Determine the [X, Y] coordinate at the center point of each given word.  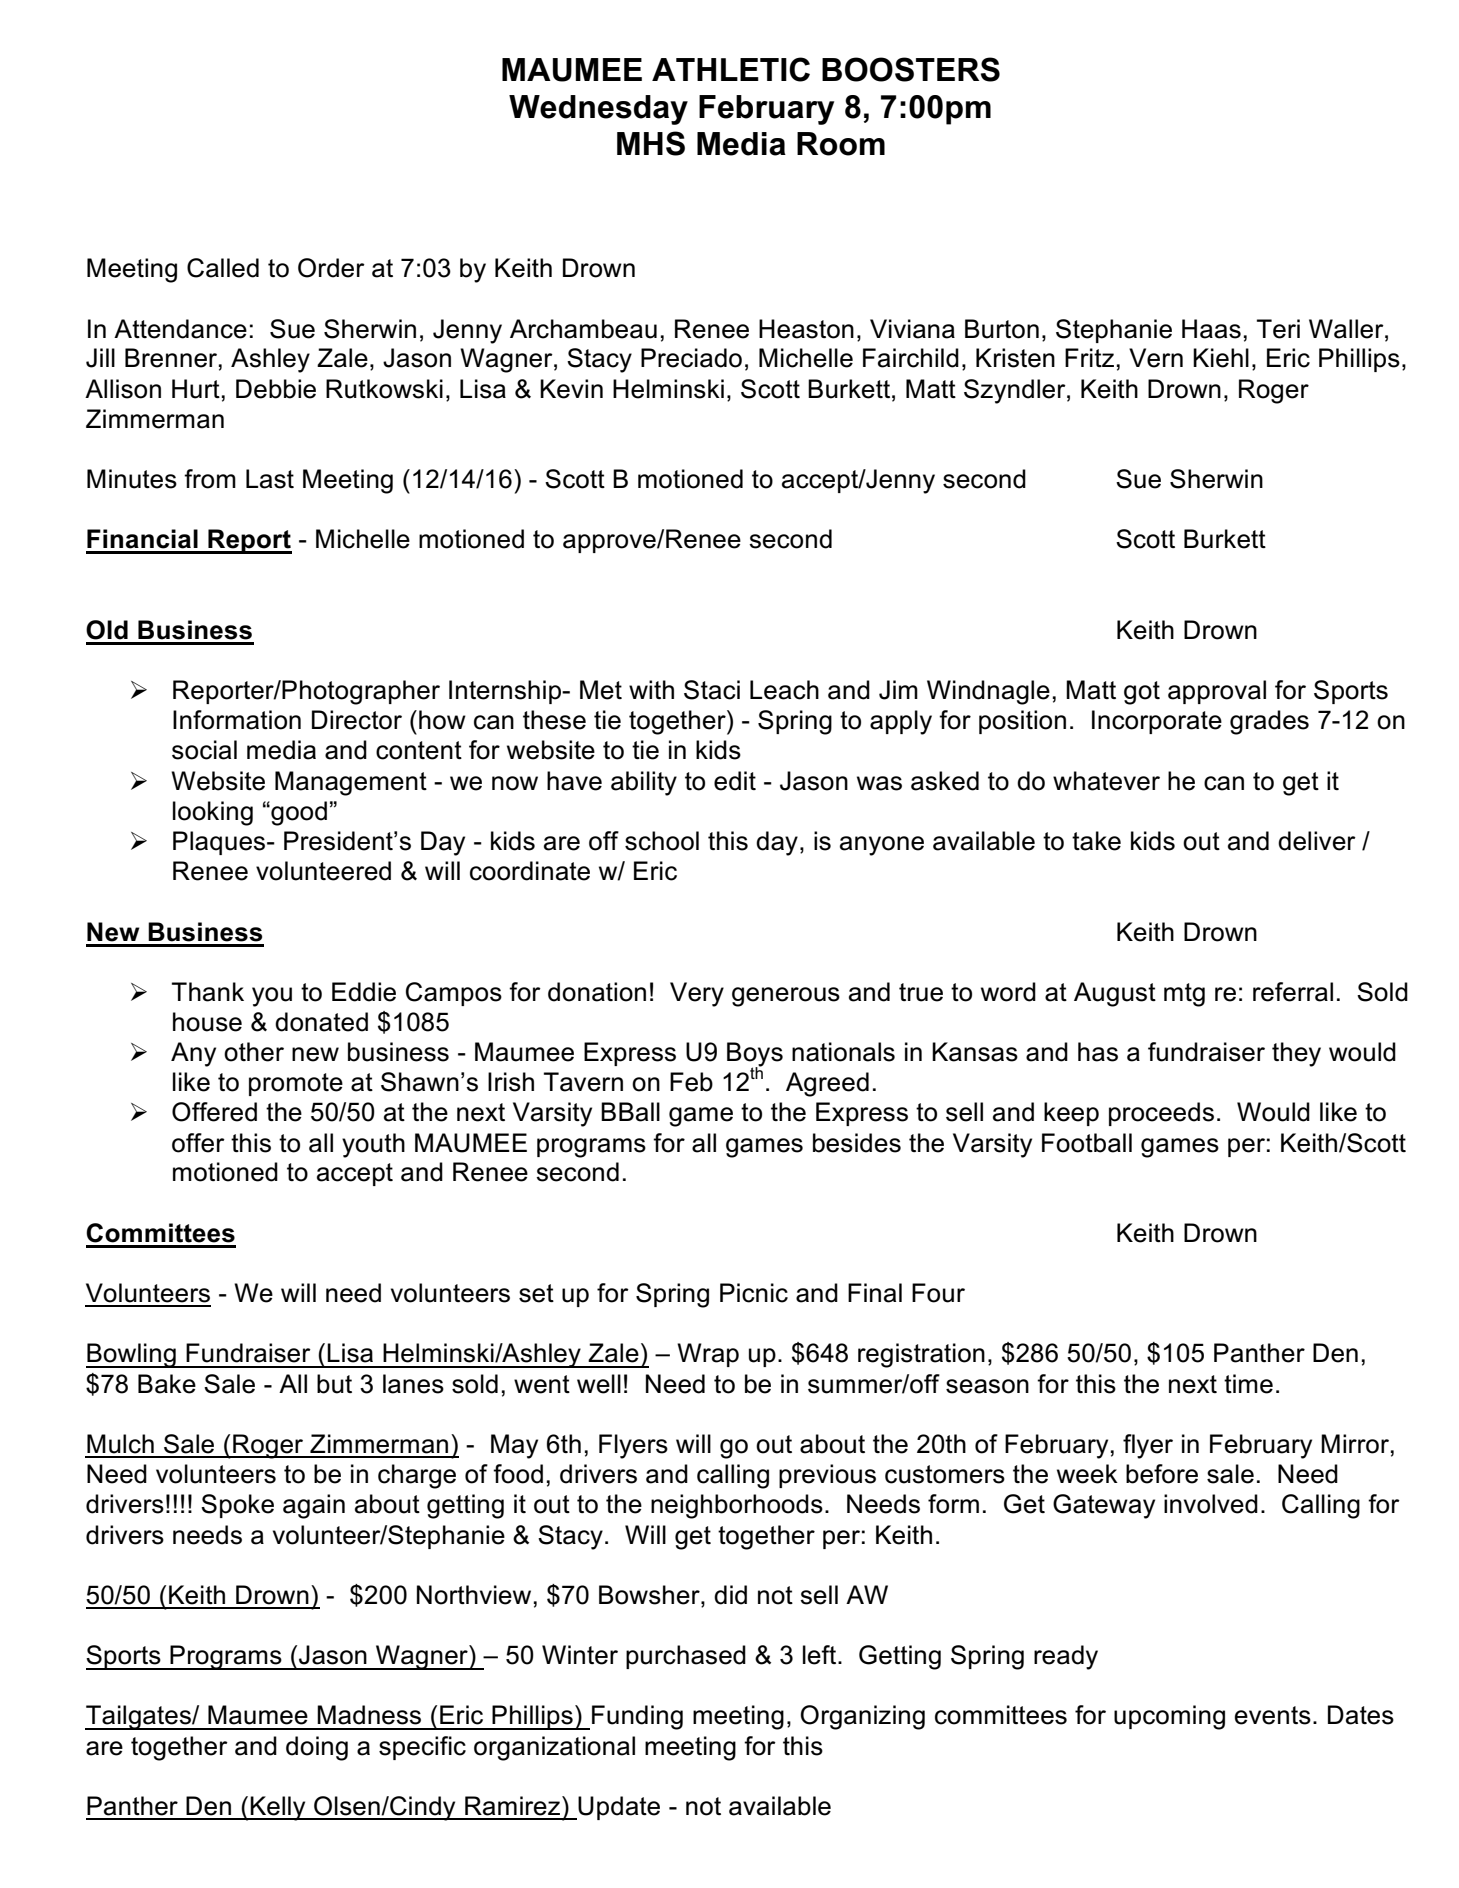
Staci [712, 690]
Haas [1211, 329]
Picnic [754, 1293]
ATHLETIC [731, 69]
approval [1217, 692]
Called [223, 268]
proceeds [1161, 1114]
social [204, 750]
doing [317, 1748]
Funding [637, 1717]
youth [373, 1145]
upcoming [1169, 1717]
